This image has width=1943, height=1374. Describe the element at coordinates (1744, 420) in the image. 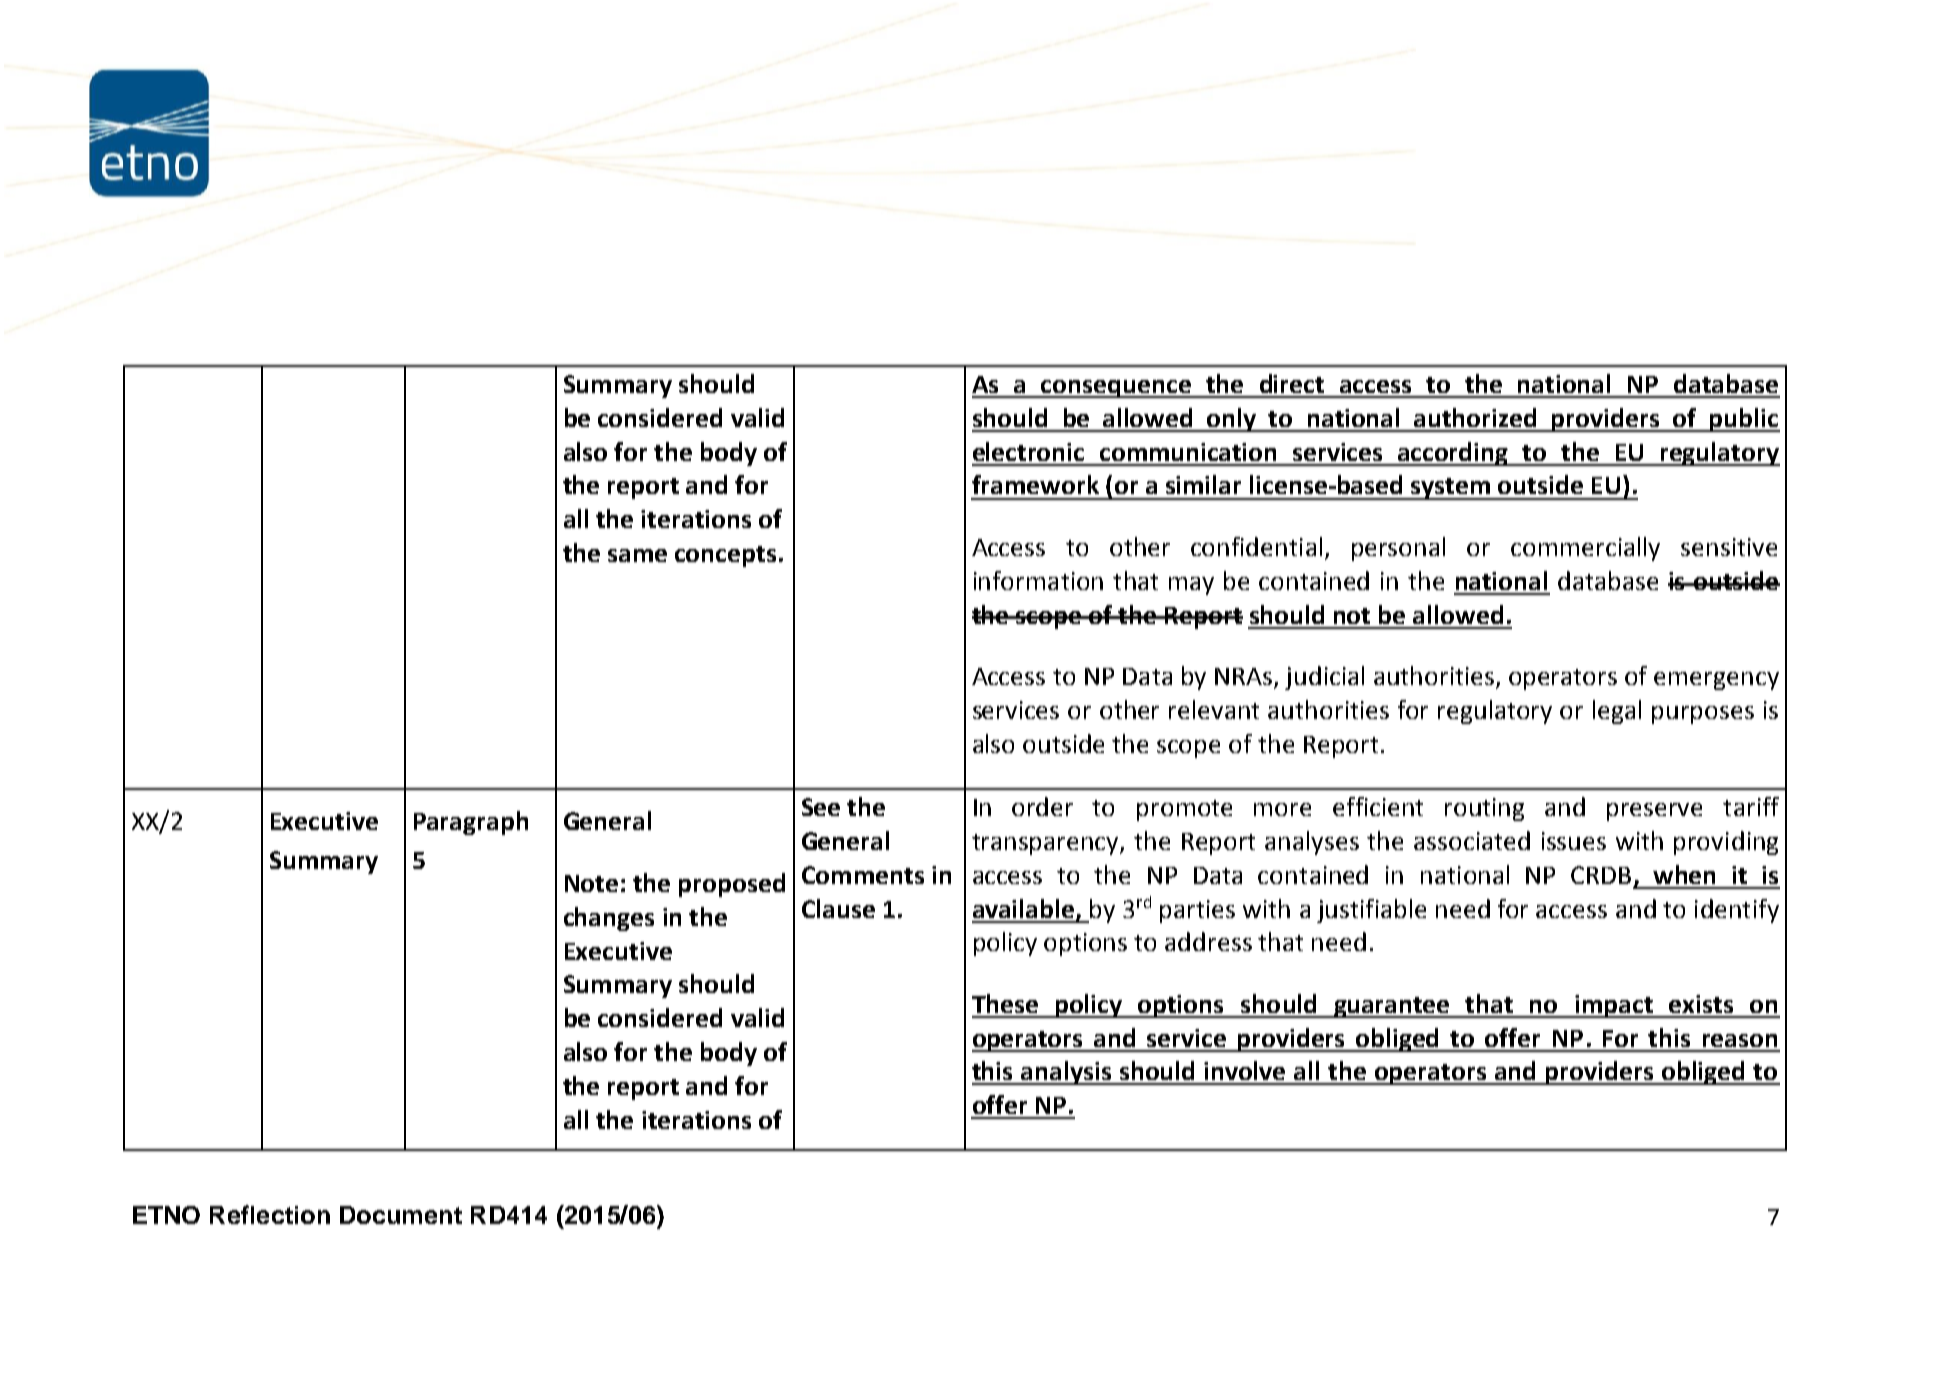

I see `public` at that location.
